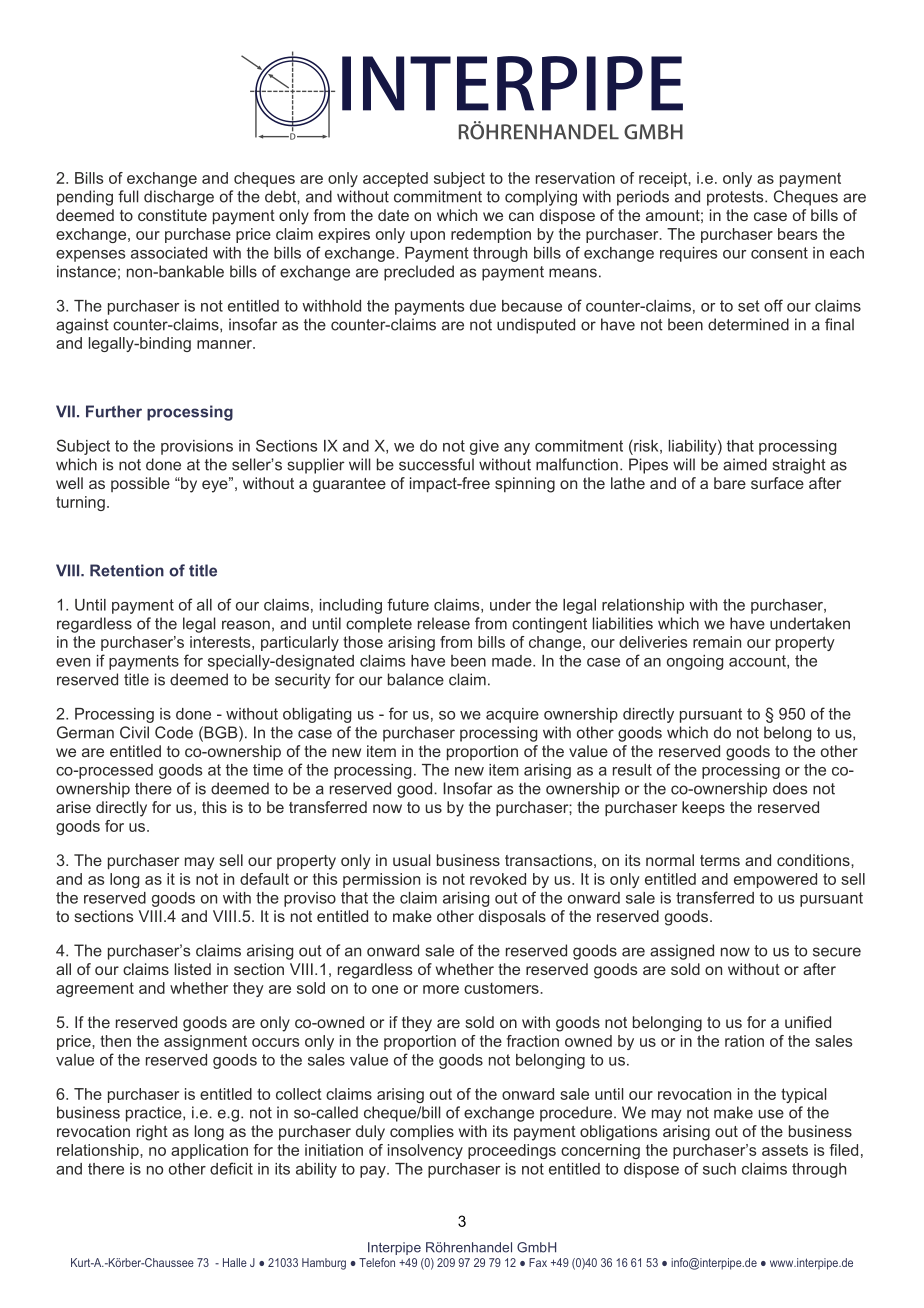  What do you see at coordinates (174, 732) in the document?
I see `Code` at bounding box center [174, 732].
